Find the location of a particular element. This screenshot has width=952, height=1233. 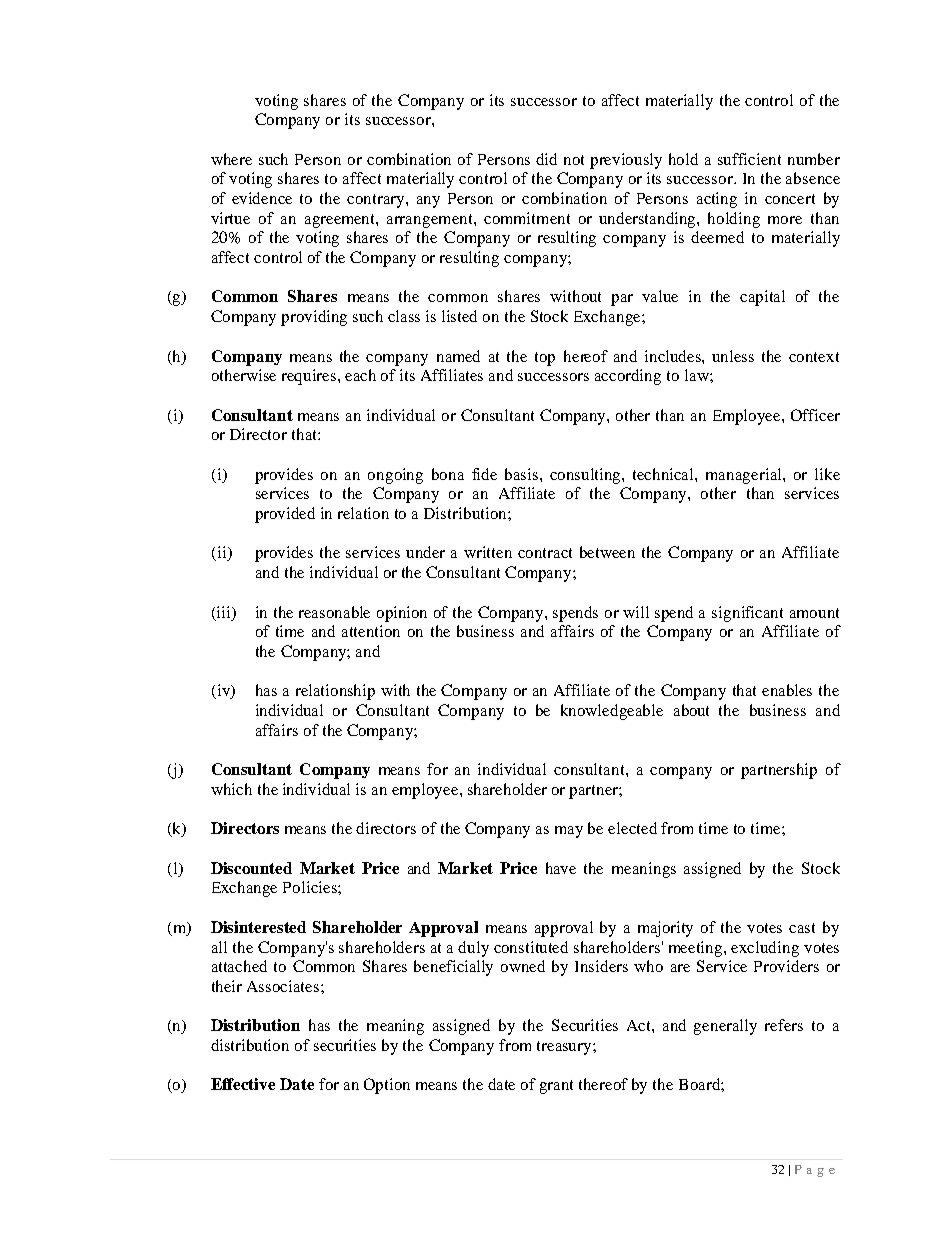

Effective is located at coordinates (243, 1084).
